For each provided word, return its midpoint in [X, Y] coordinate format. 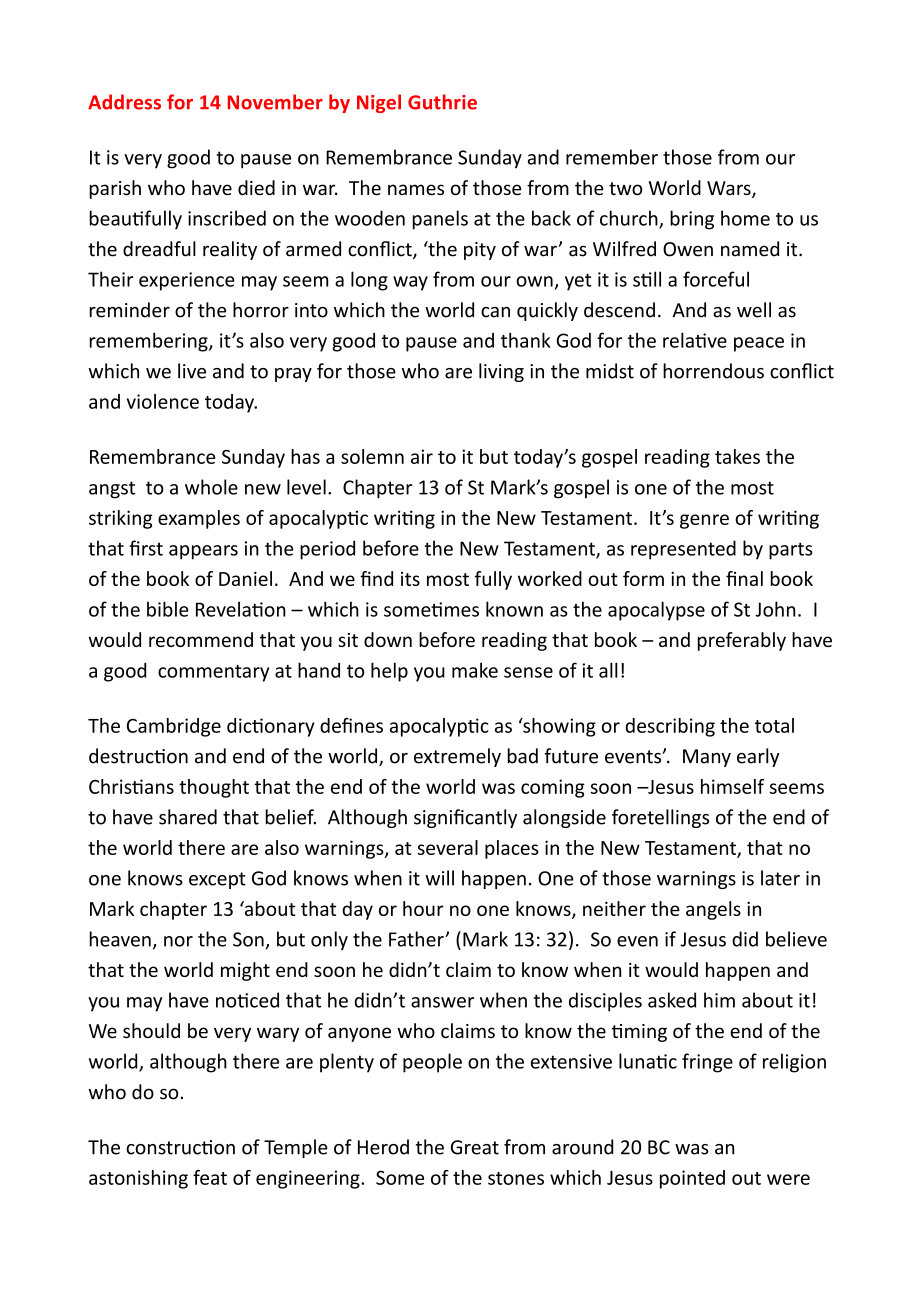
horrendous [713, 371]
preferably [742, 641]
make [475, 670]
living [501, 372]
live [192, 371]
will [439, 878]
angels [713, 910]
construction [180, 1147]
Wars [730, 189]
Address [124, 102]
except [217, 880]
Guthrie [442, 102]
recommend [201, 639]
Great [475, 1147]
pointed [692, 1179]
